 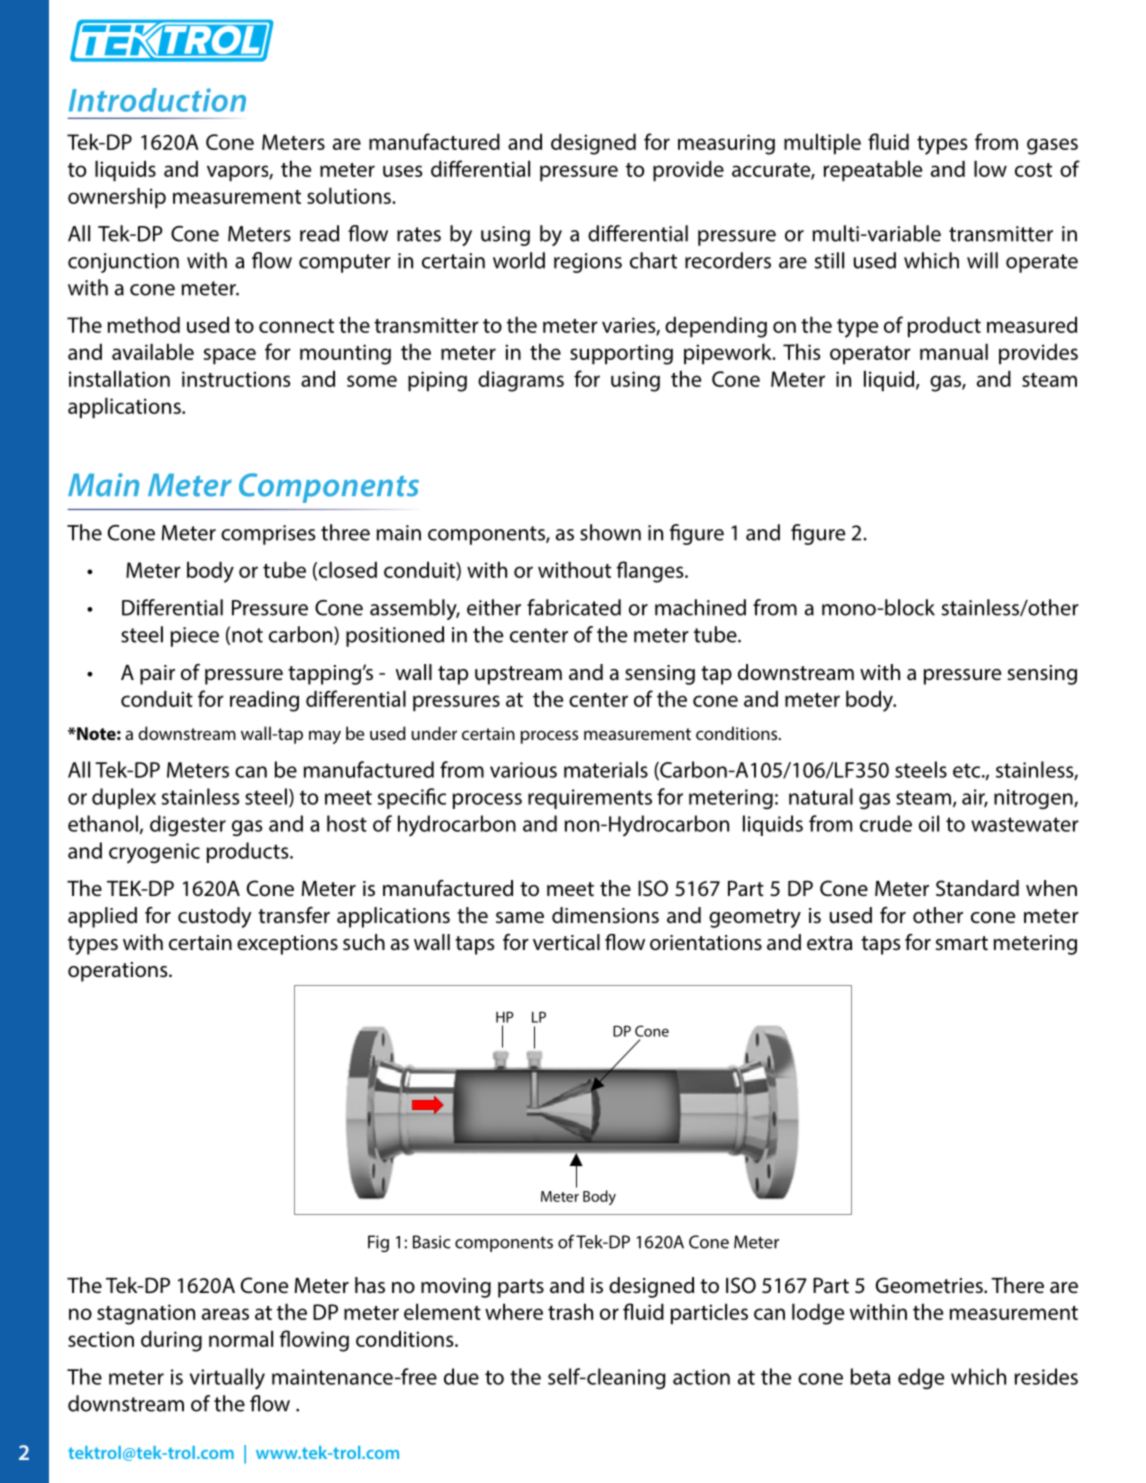 I want to click on comprises, so click(x=268, y=535).
